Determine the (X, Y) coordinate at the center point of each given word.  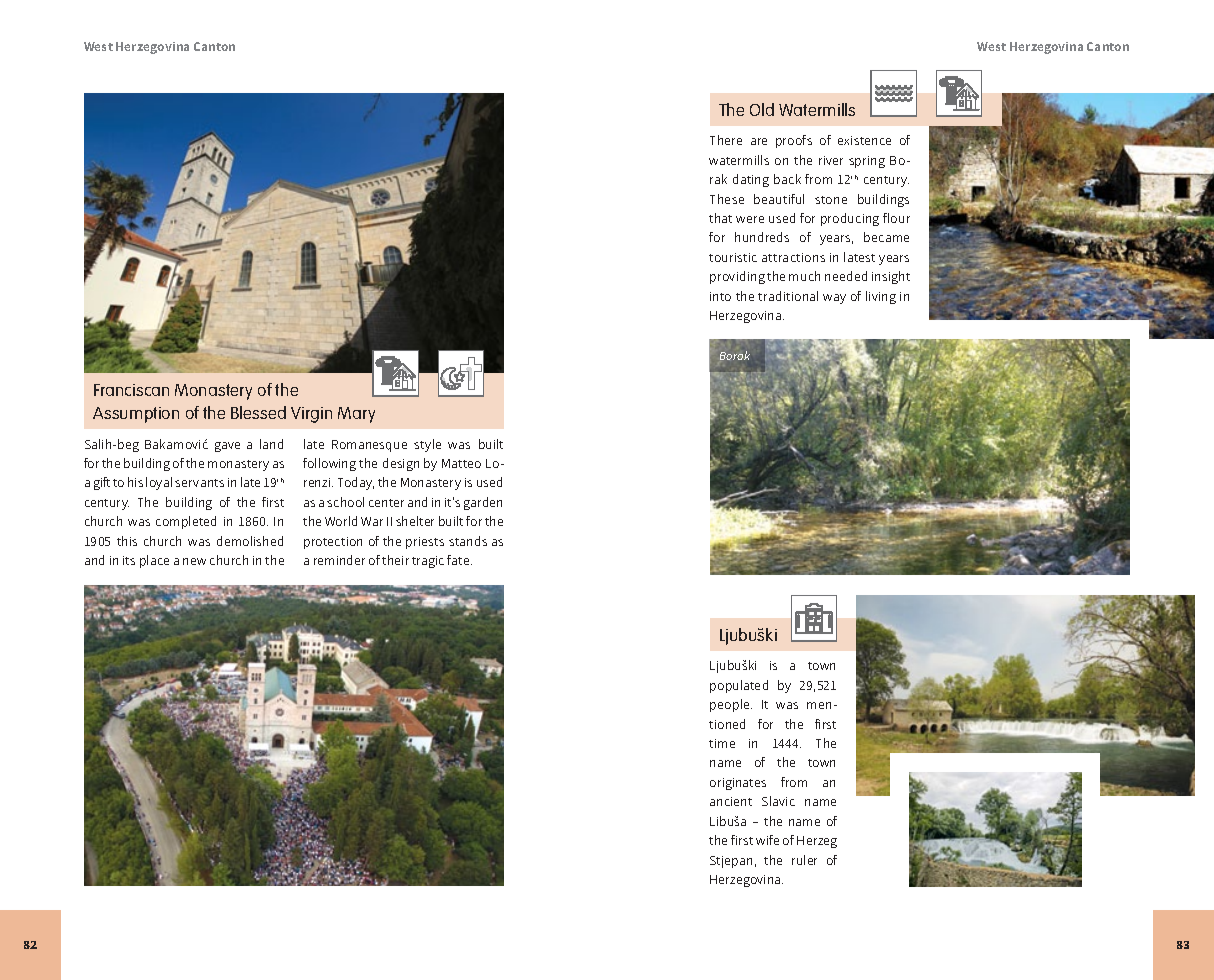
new (194, 561)
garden (483, 503)
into (720, 296)
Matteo (461, 463)
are (759, 141)
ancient (731, 801)
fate (459, 560)
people (731, 705)
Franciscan (131, 390)
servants (199, 483)
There (726, 140)
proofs (794, 141)
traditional (788, 296)
